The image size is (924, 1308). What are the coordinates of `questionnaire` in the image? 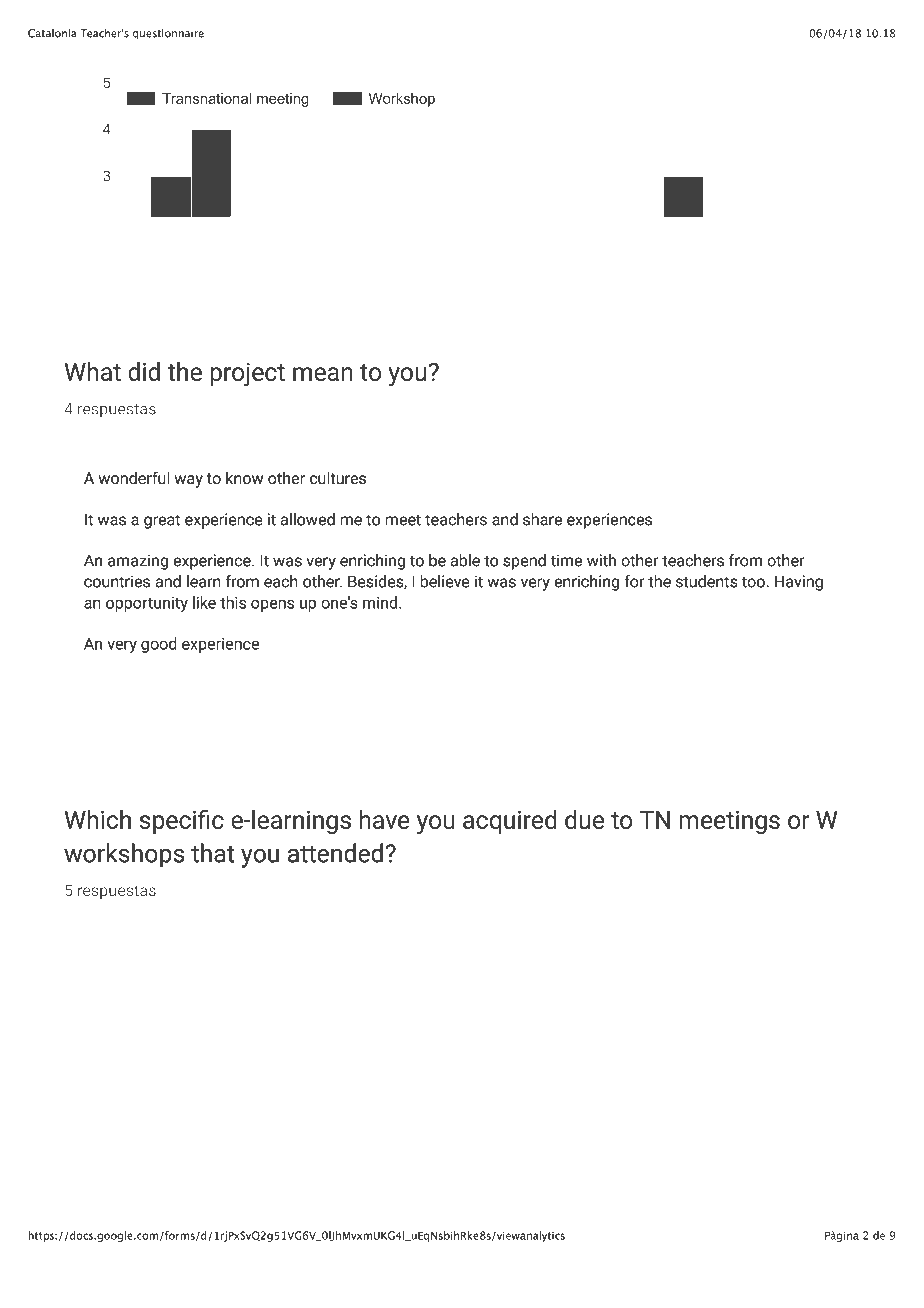 It's located at (168, 34).
